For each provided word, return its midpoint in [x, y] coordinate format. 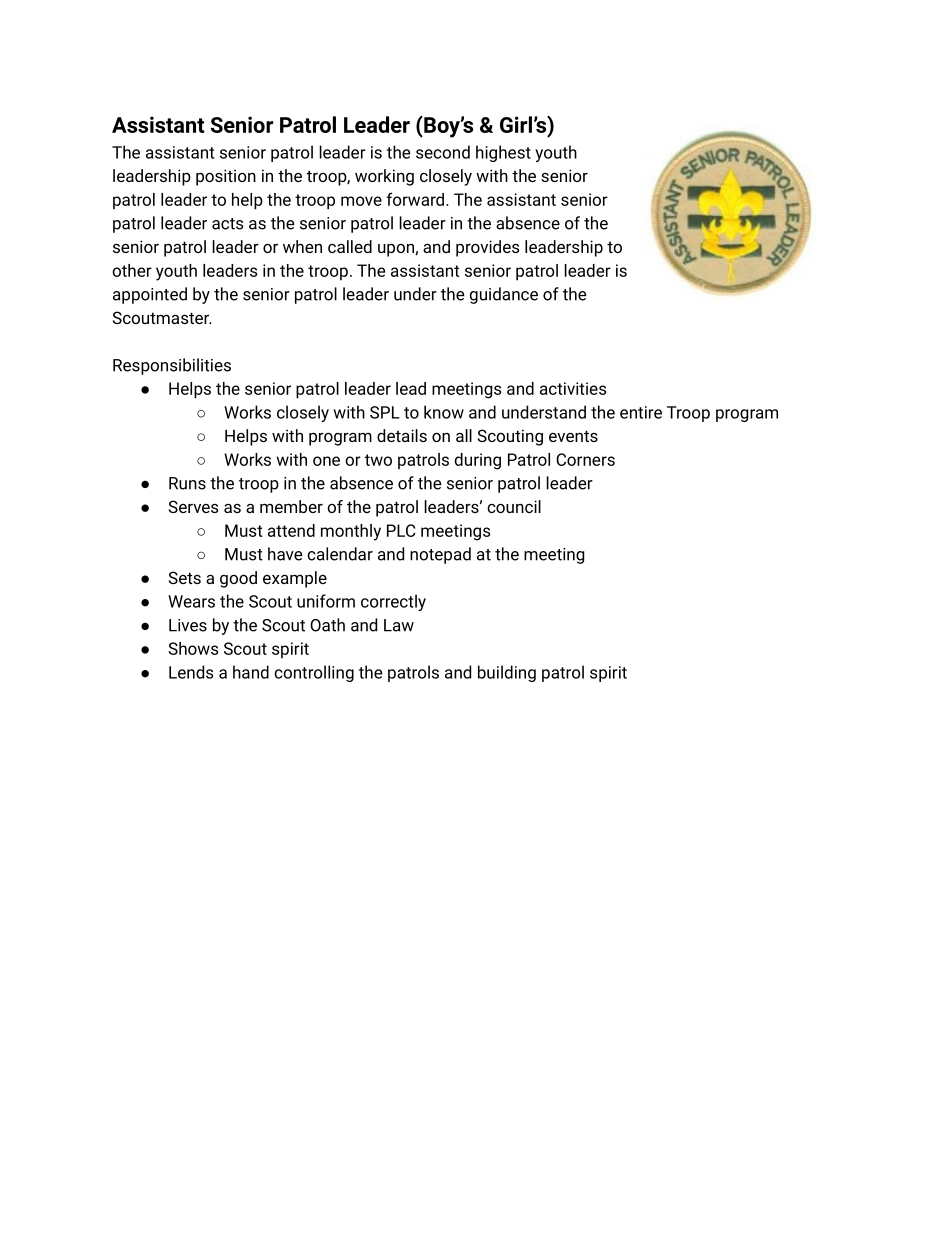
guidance [504, 295]
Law [399, 625]
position [226, 177]
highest [503, 153]
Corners [585, 459]
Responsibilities [172, 366]
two [378, 460]
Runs [187, 483]
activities [573, 388]
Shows [193, 648]
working [384, 177]
